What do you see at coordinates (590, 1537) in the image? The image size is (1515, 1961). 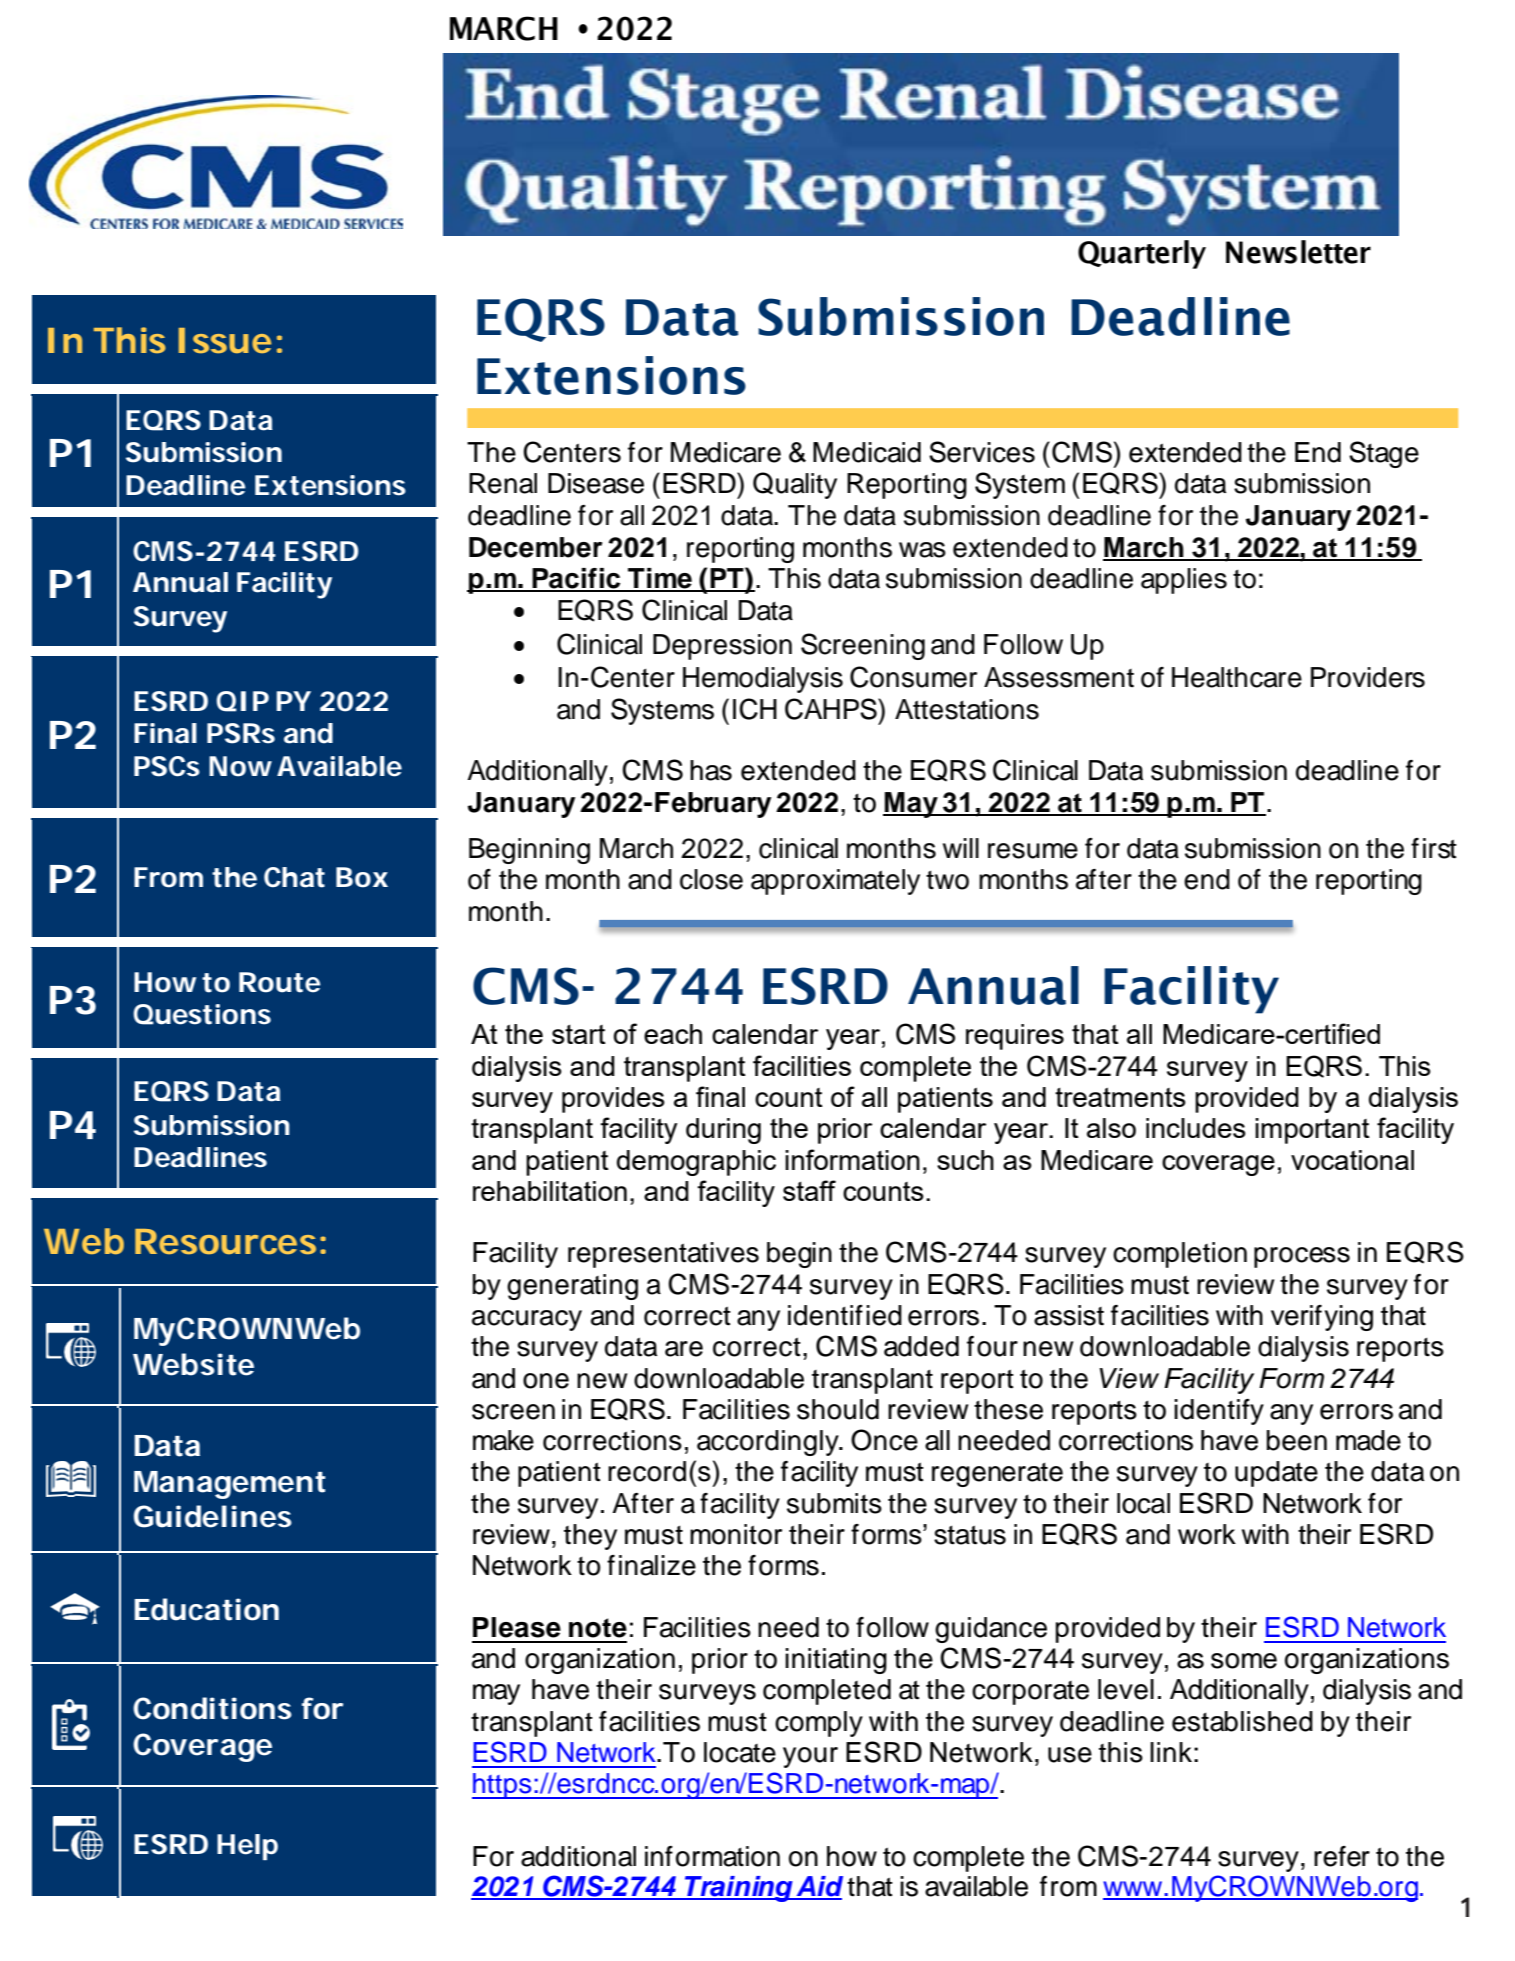 I see `they` at bounding box center [590, 1537].
